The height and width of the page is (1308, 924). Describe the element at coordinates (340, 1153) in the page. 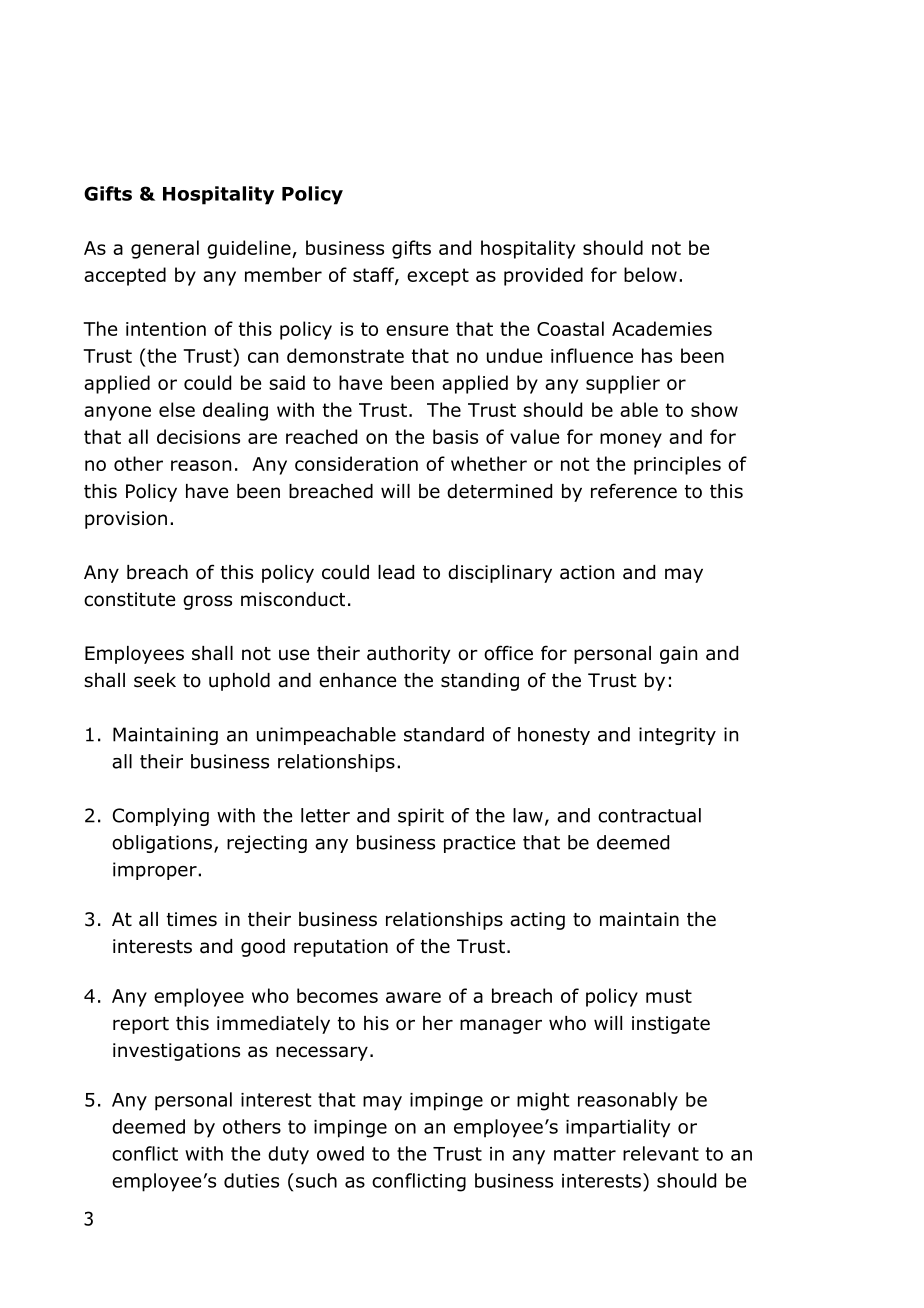

I see `owed` at that location.
